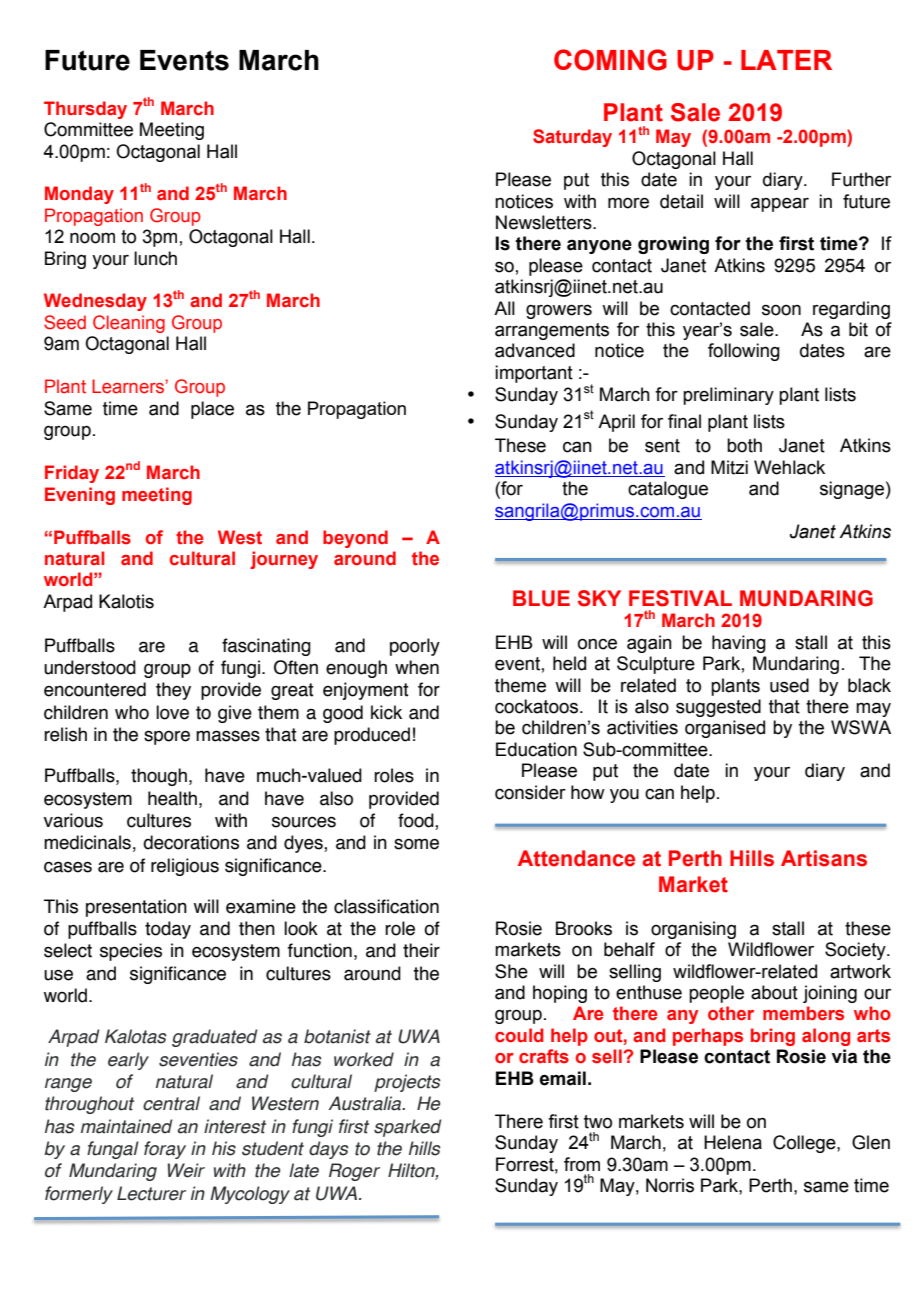 This screenshot has width=924, height=1308. I want to click on they, so click(173, 691).
